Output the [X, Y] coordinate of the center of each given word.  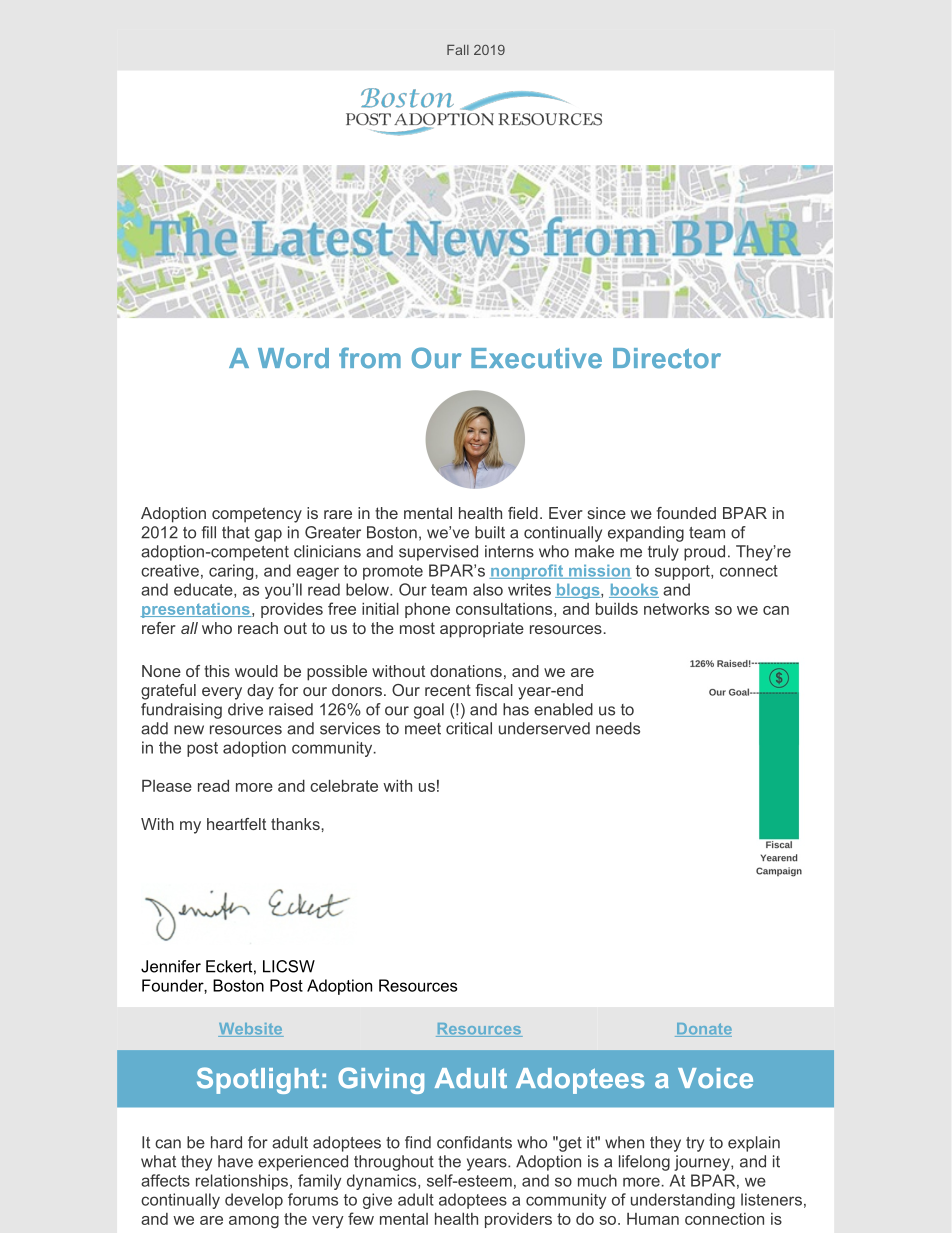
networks [676, 609]
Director [667, 358]
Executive [536, 358]
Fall [458, 50]
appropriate [482, 630]
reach [258, 628]
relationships [243, 1182]
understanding [683, 1201]
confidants [474, 1142]
